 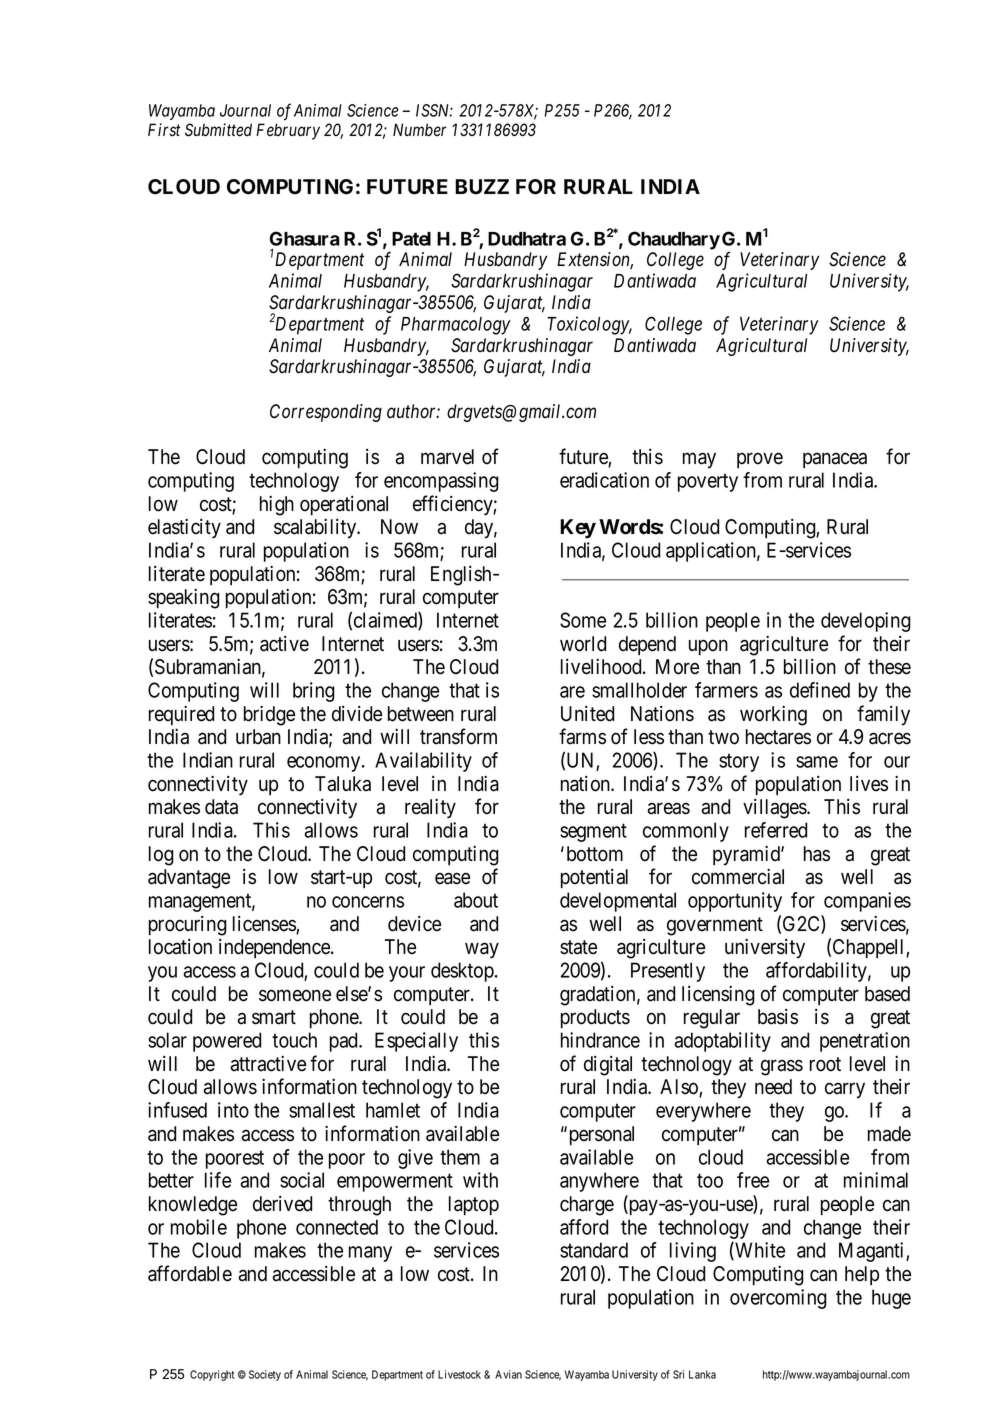 What do you see at coordinates (867, 902) in the screenshot?
I see `companies` at bounding box center [867, 902].
